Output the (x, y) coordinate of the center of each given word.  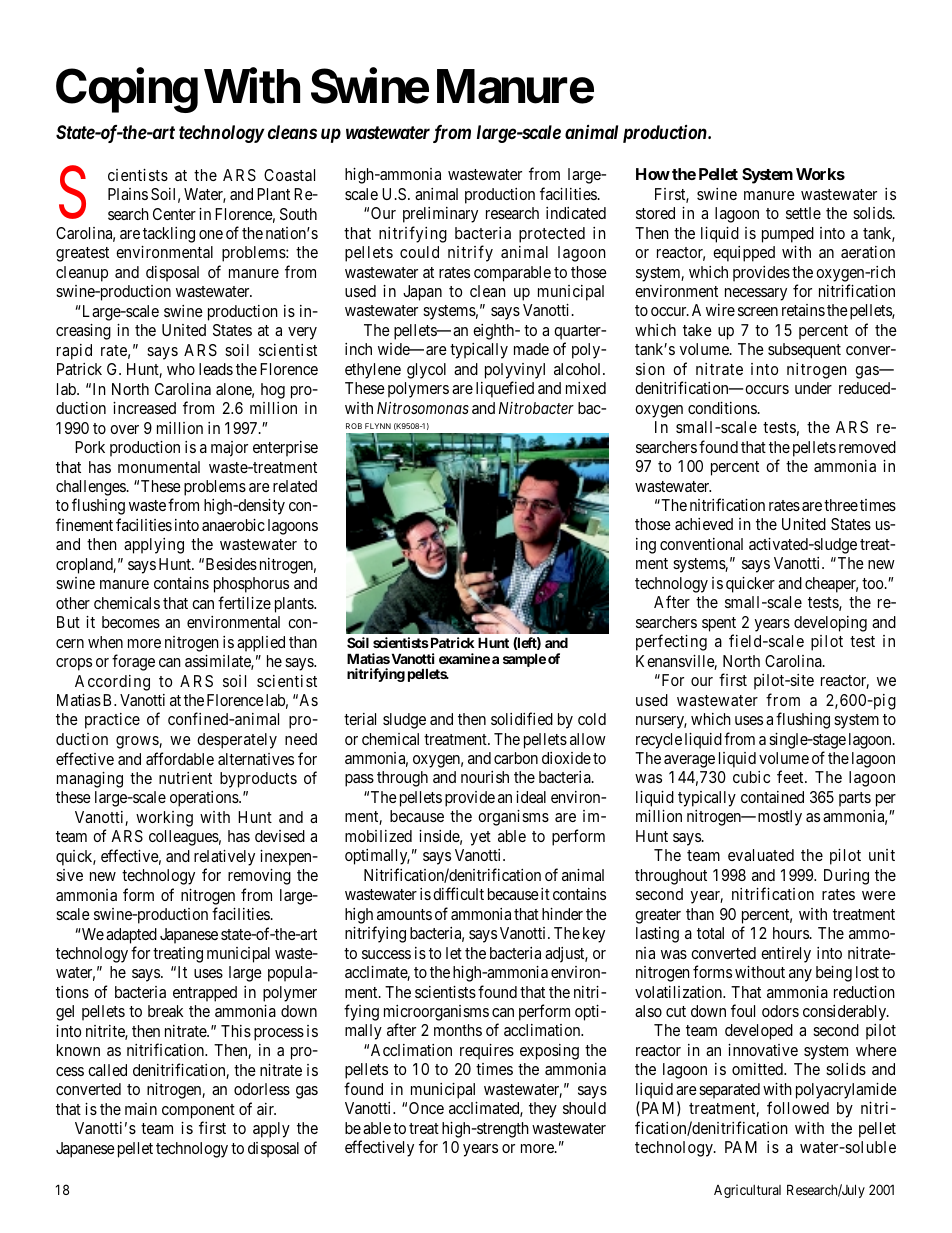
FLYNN (378, 426)
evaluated (761, 855)
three (841, 505)
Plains (128, 194)
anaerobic (233, 525)
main (141, 1109)
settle (803, 213)
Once (426, 1108)
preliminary (440, 215)
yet (480, 838)
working (164, 819)
